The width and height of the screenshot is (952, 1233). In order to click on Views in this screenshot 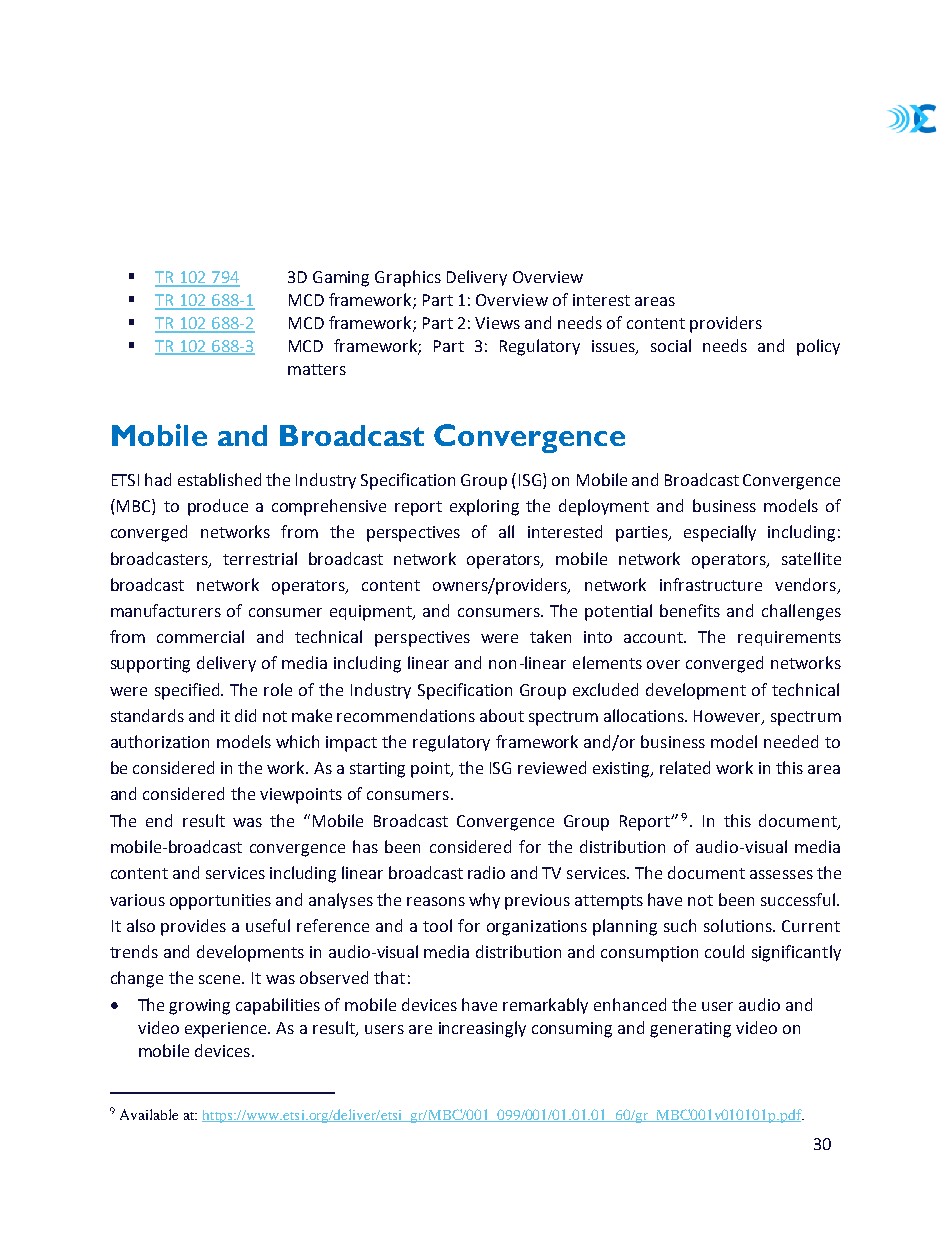, I will do `click(497, 323)`.
